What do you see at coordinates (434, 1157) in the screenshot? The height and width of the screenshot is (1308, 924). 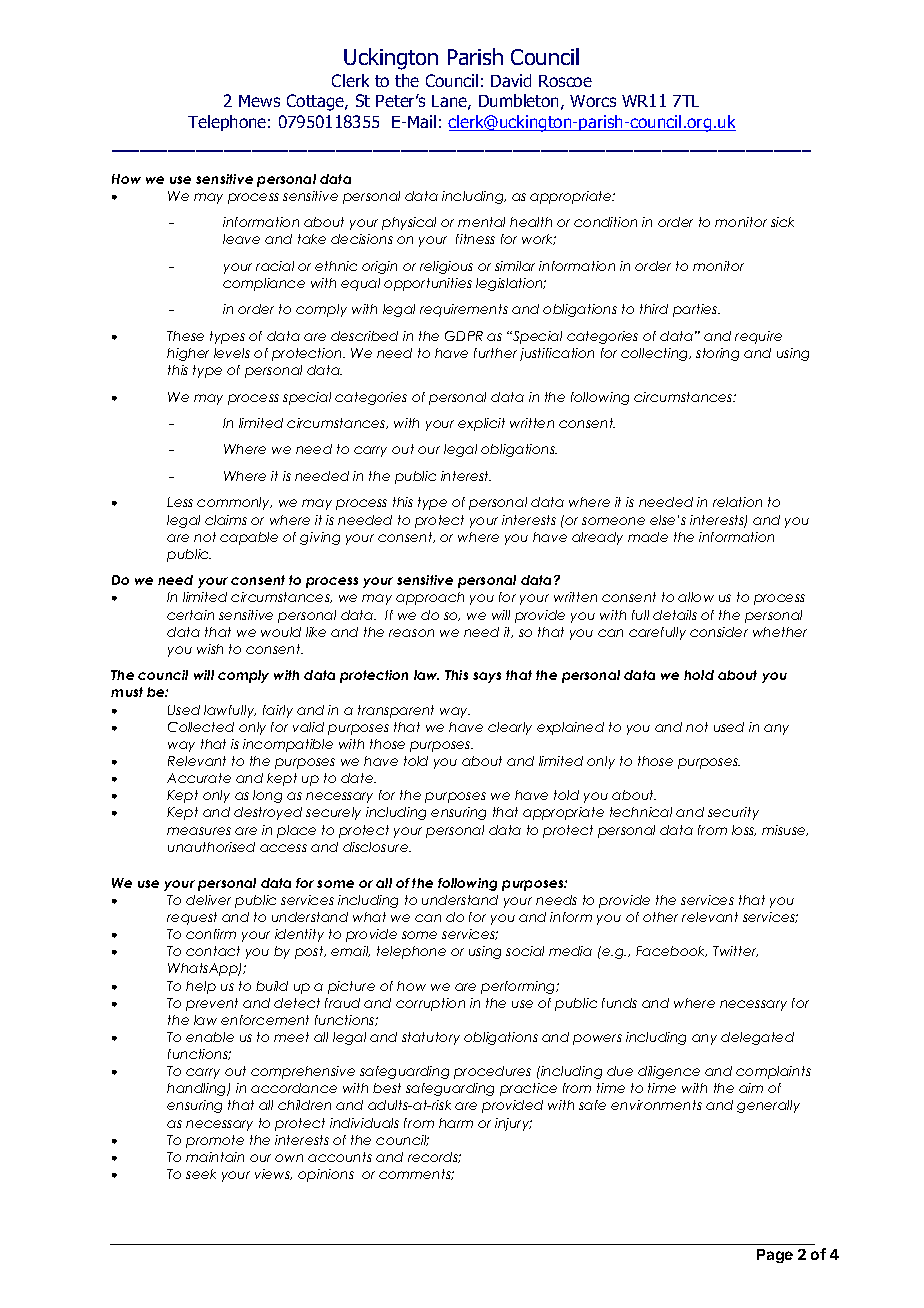 I see `records` at bounding box center [434, 1157].
